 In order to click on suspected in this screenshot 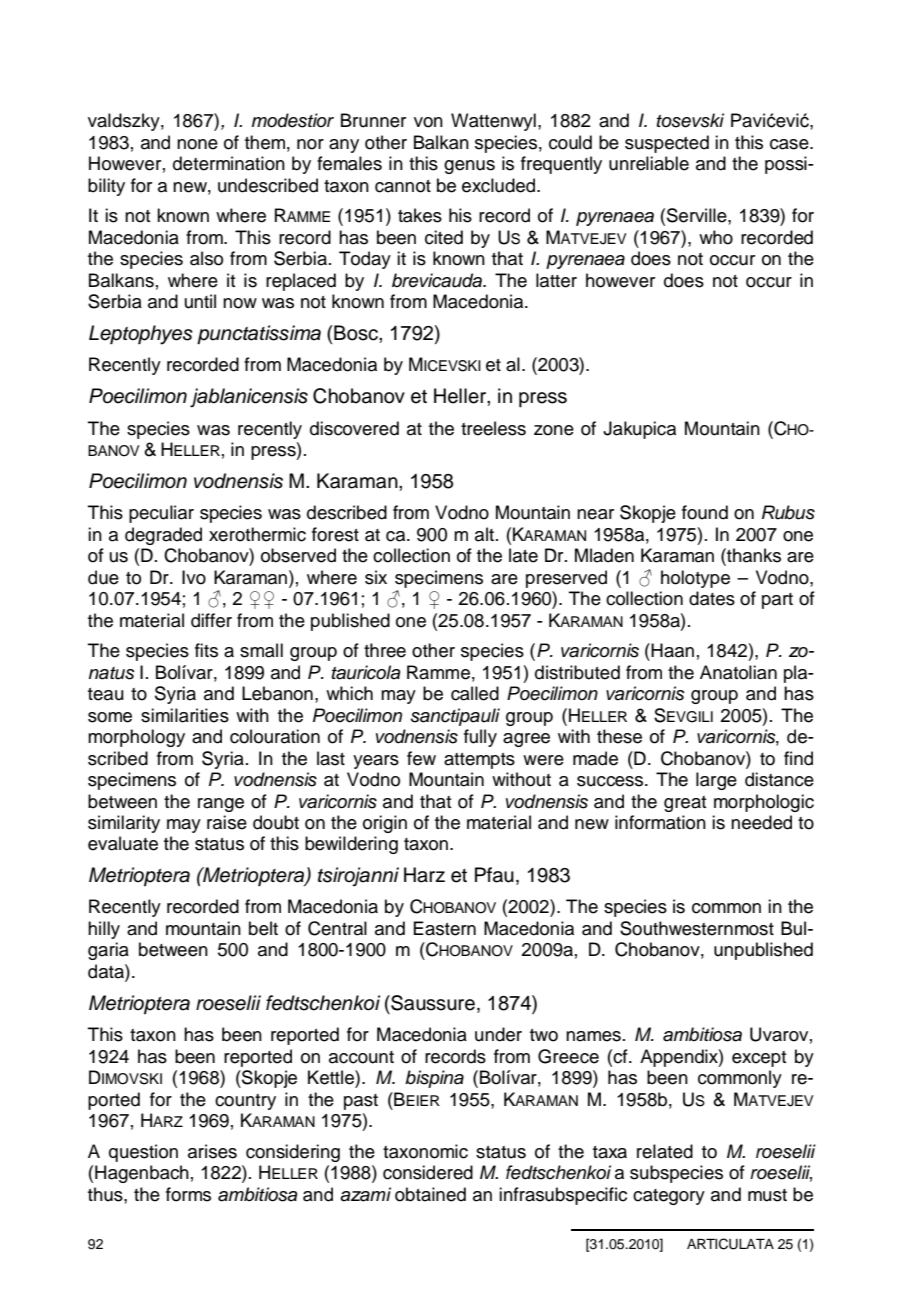, I will do `click(667, 144)`.
